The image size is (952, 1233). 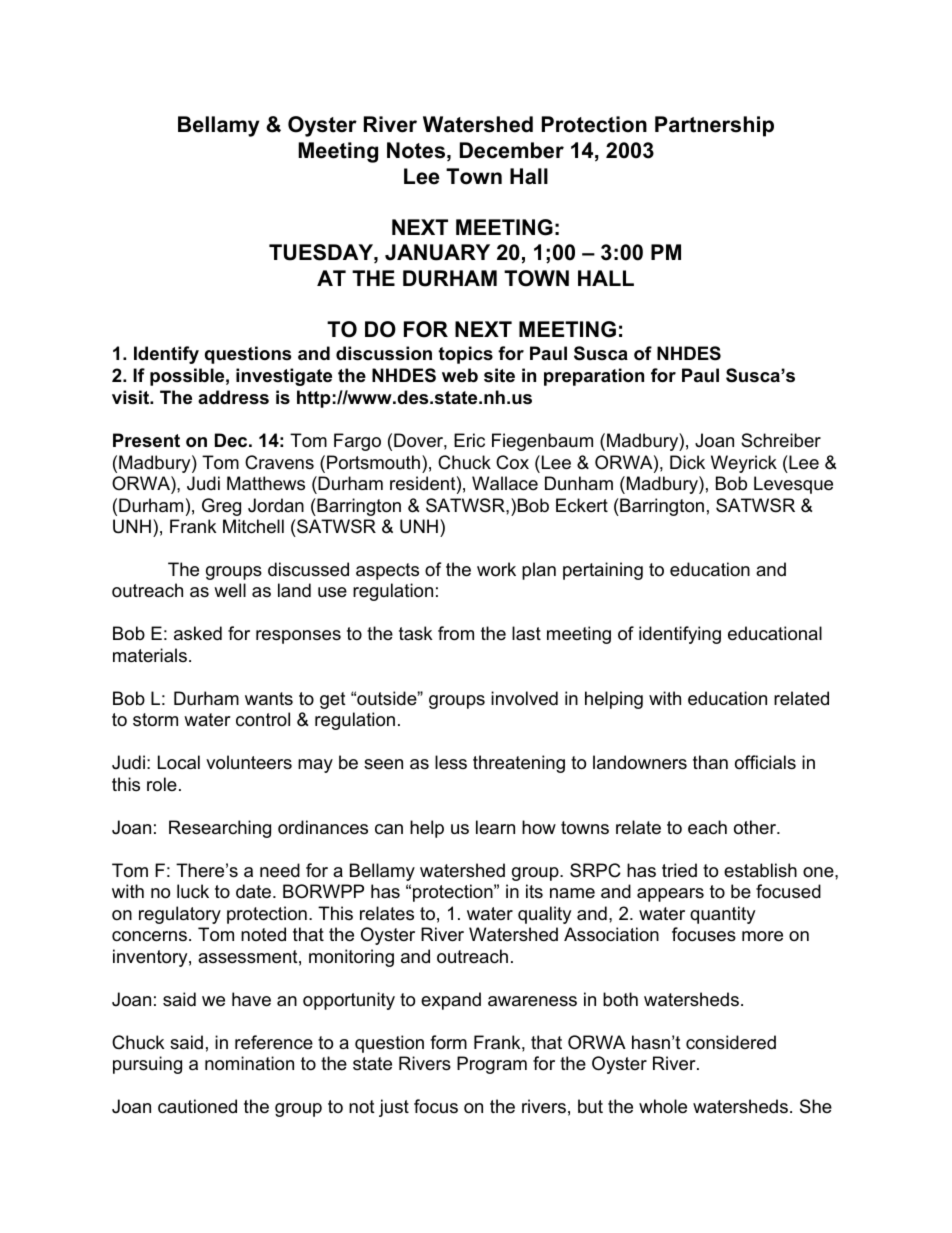 What do you see at coordinates (781, 440) in the screenshot?
I see `Schreiber` at bounding box center [781, 440].
